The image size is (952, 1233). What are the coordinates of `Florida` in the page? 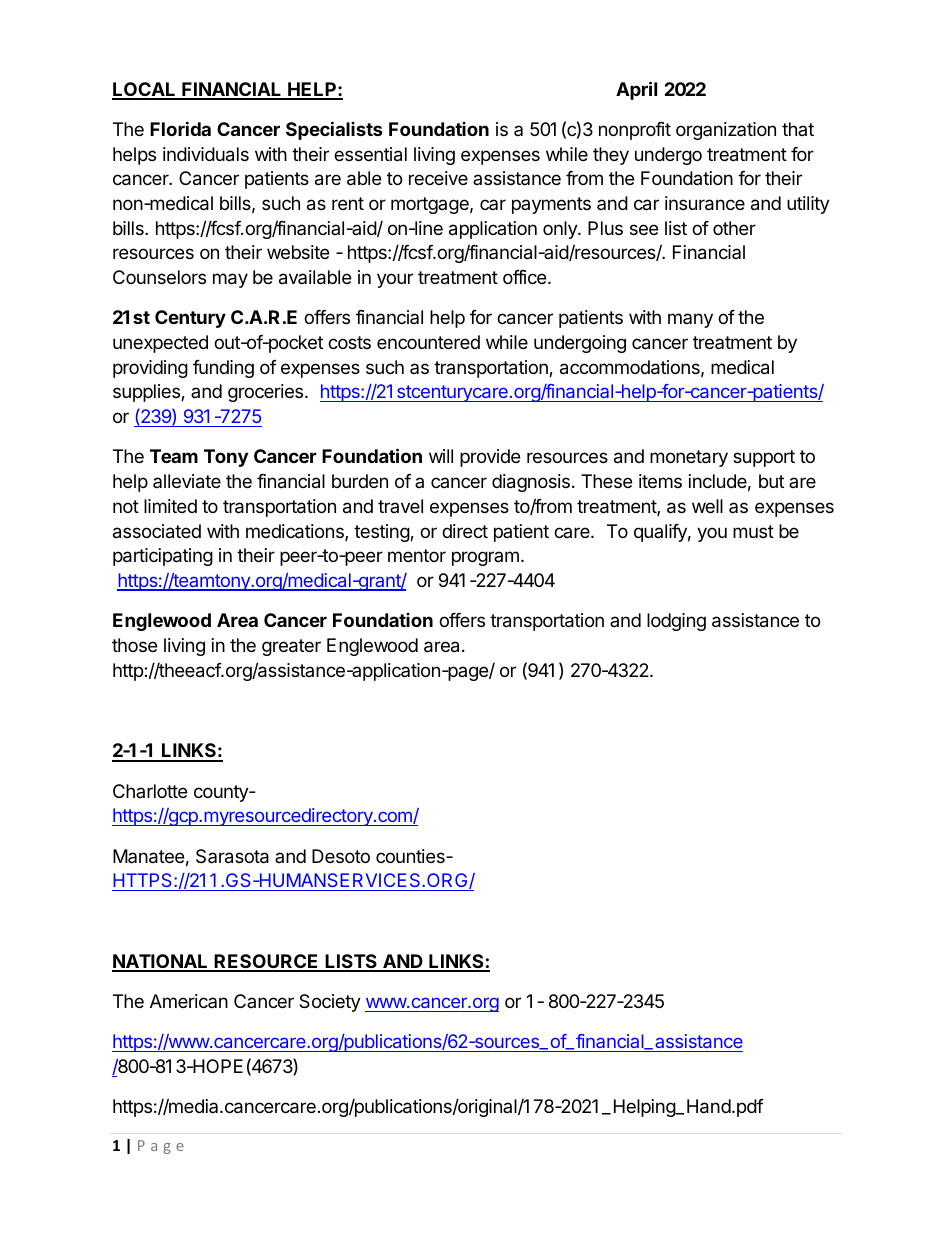 It's located at (180, 128).
